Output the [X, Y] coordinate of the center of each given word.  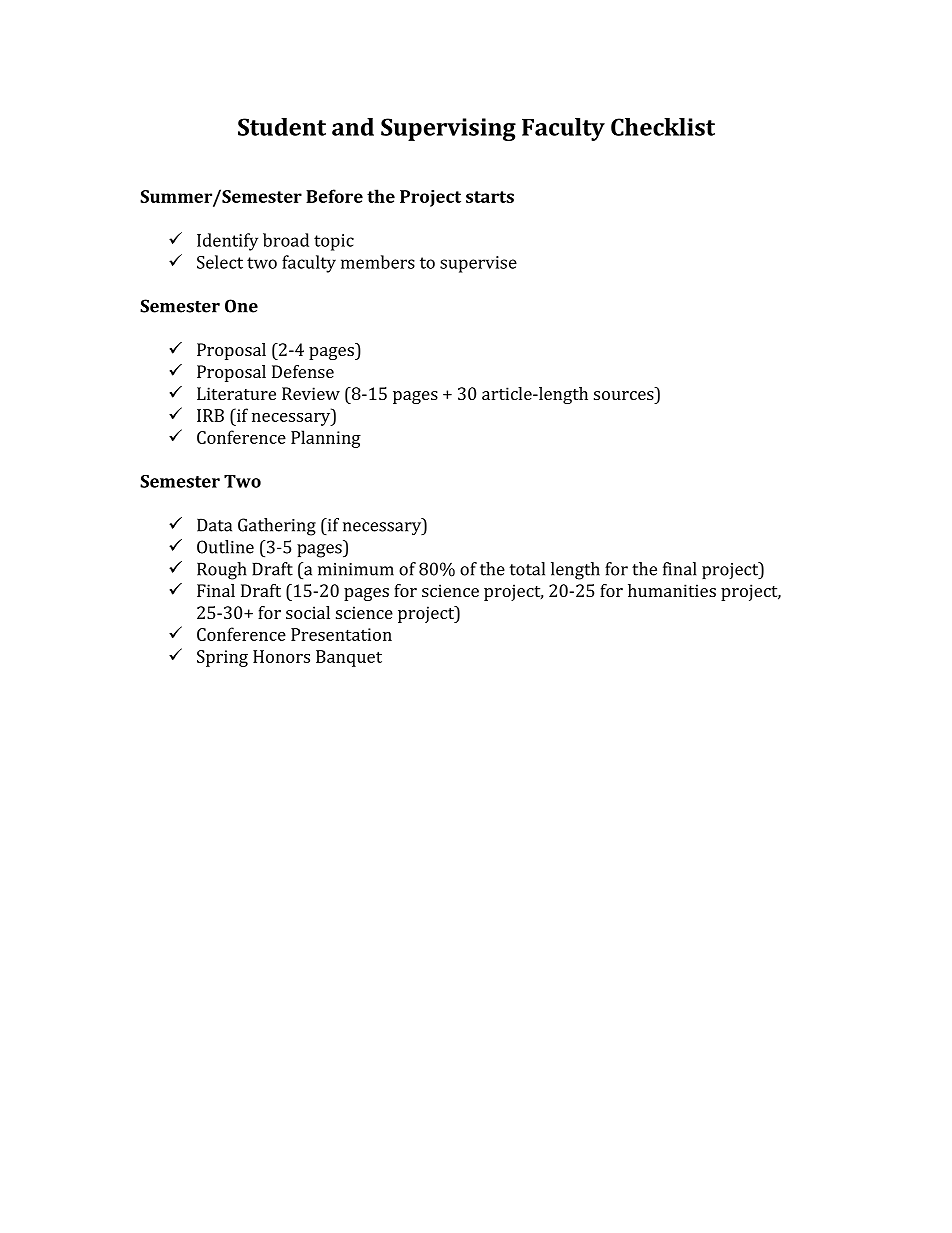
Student [282, 127]
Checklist [663, 127]
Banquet [349, 658]
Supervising [448, 129]
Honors [281, 656]
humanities [672, 590]
